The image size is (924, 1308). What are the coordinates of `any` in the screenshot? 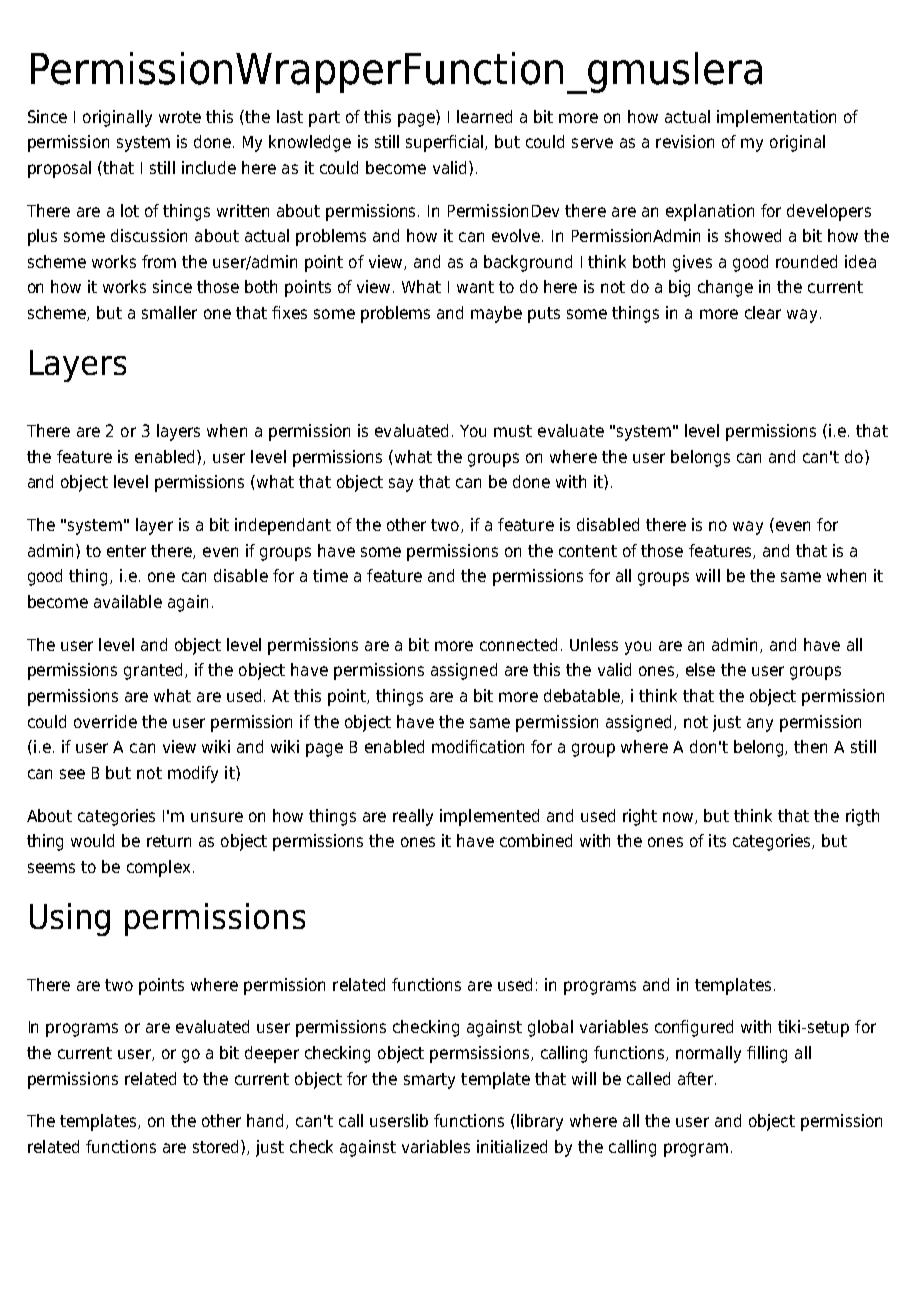 It's located at (760, 725).
